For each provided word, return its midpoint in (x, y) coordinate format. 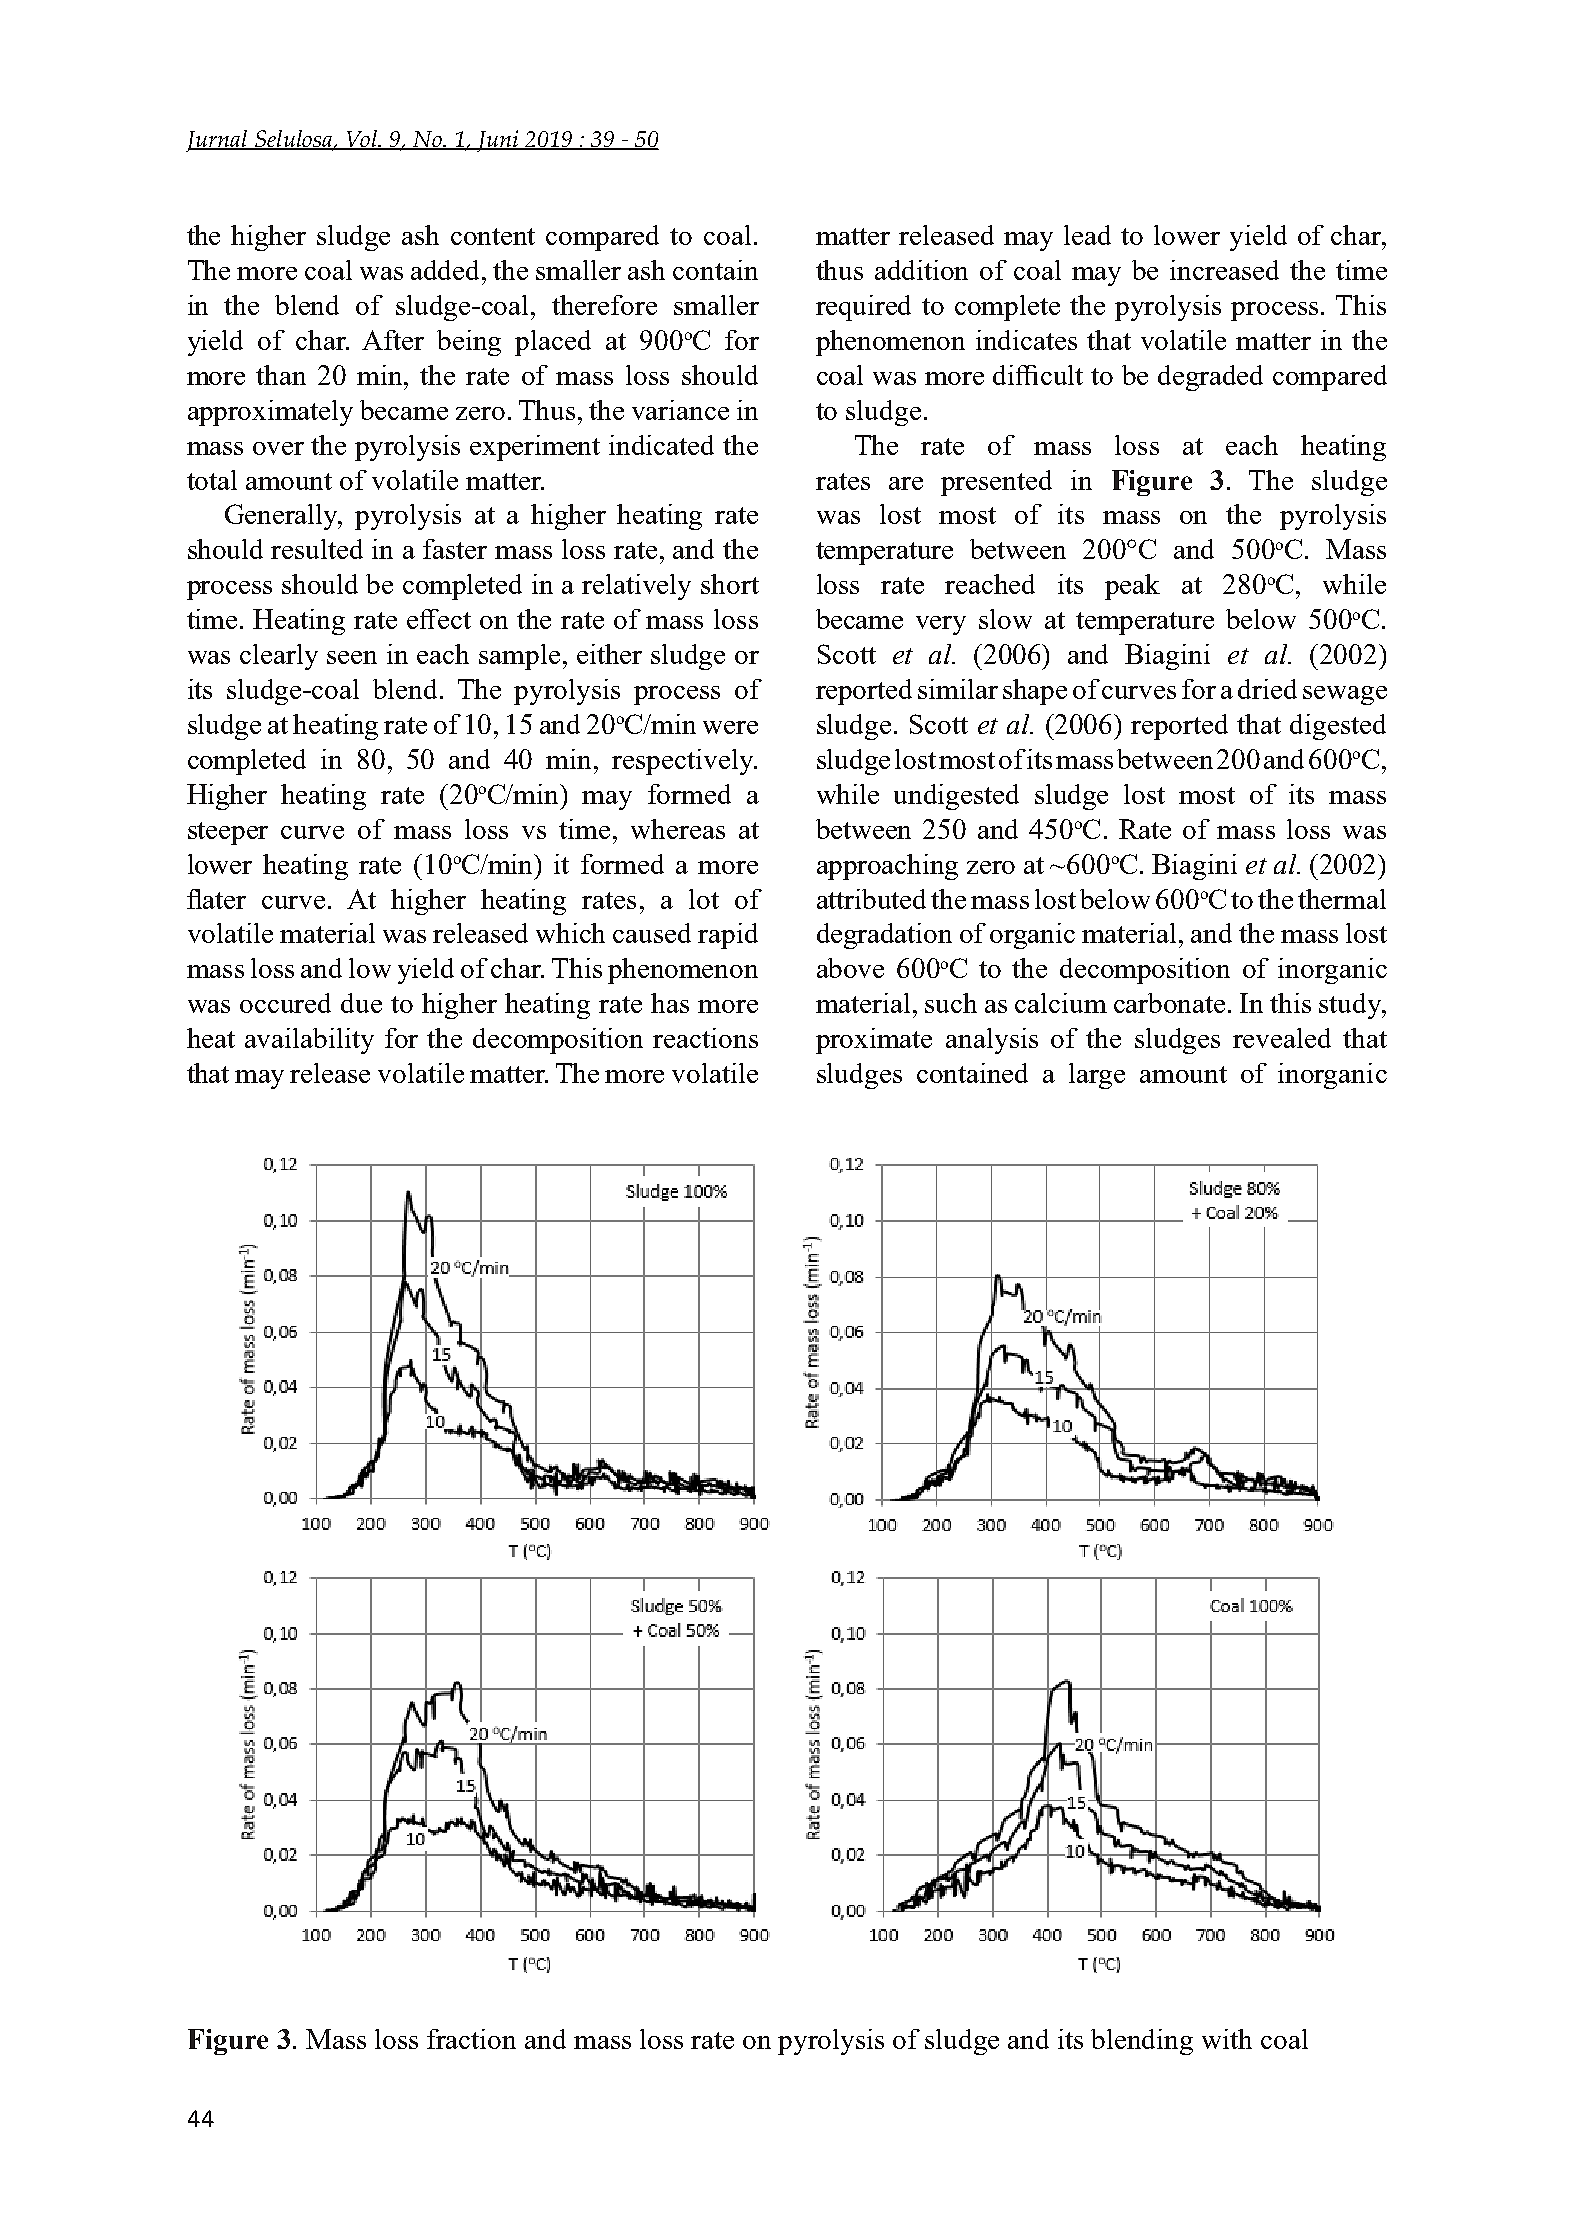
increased (1224, 270)
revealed (1282, 1038)
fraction (471, 2039)
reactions (705, 1038)
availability (309, 1041)
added (447, 270)
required (863, 308)
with (1227, 2039)
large (1097, 1076)
